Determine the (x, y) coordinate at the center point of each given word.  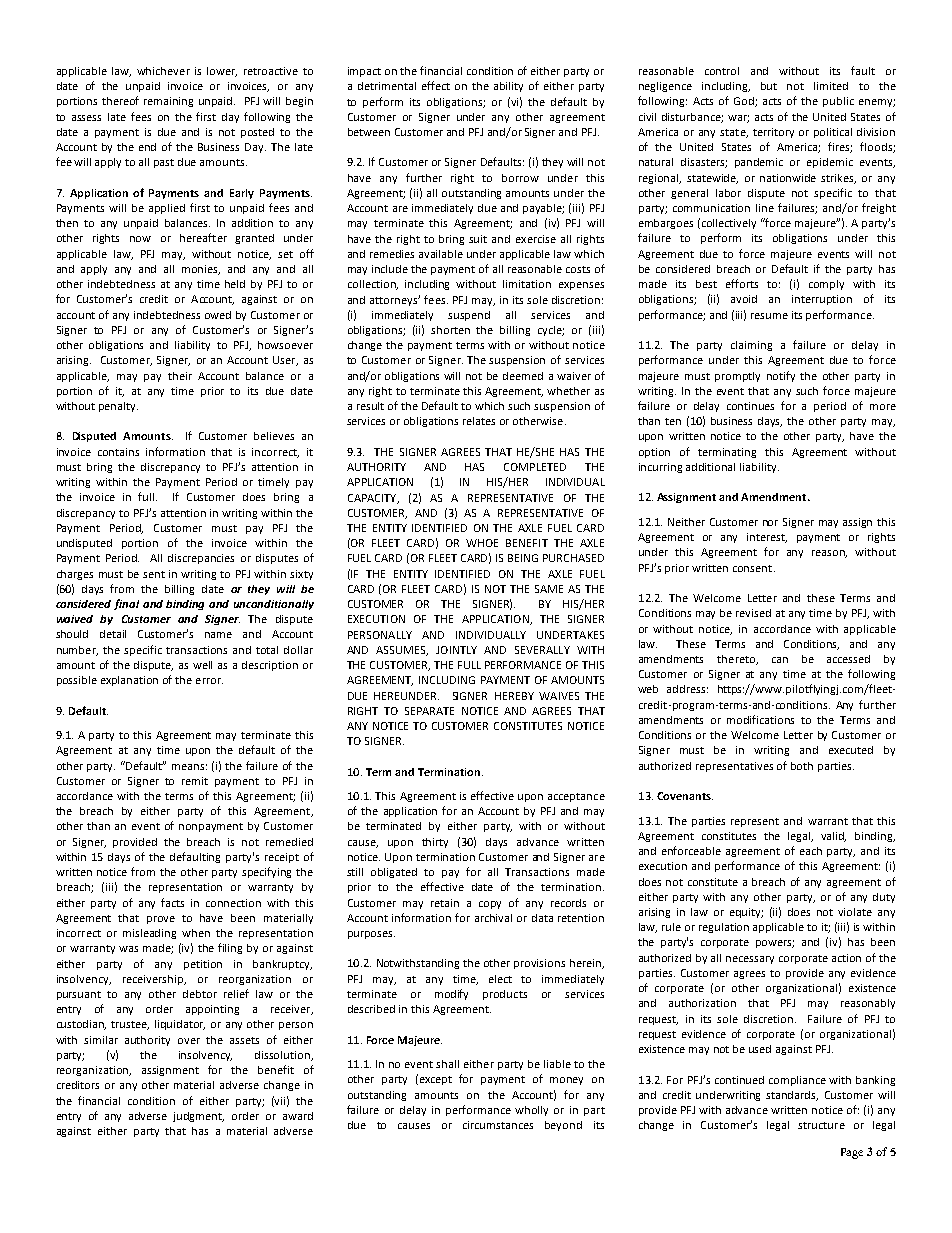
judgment (198, 1117)
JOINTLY (456, 650)
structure (821, 1125)
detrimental (387, 86)
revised (753, 613)
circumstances (498, 1125)
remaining (168, 102)
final (126, 604)
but (769, 86)
